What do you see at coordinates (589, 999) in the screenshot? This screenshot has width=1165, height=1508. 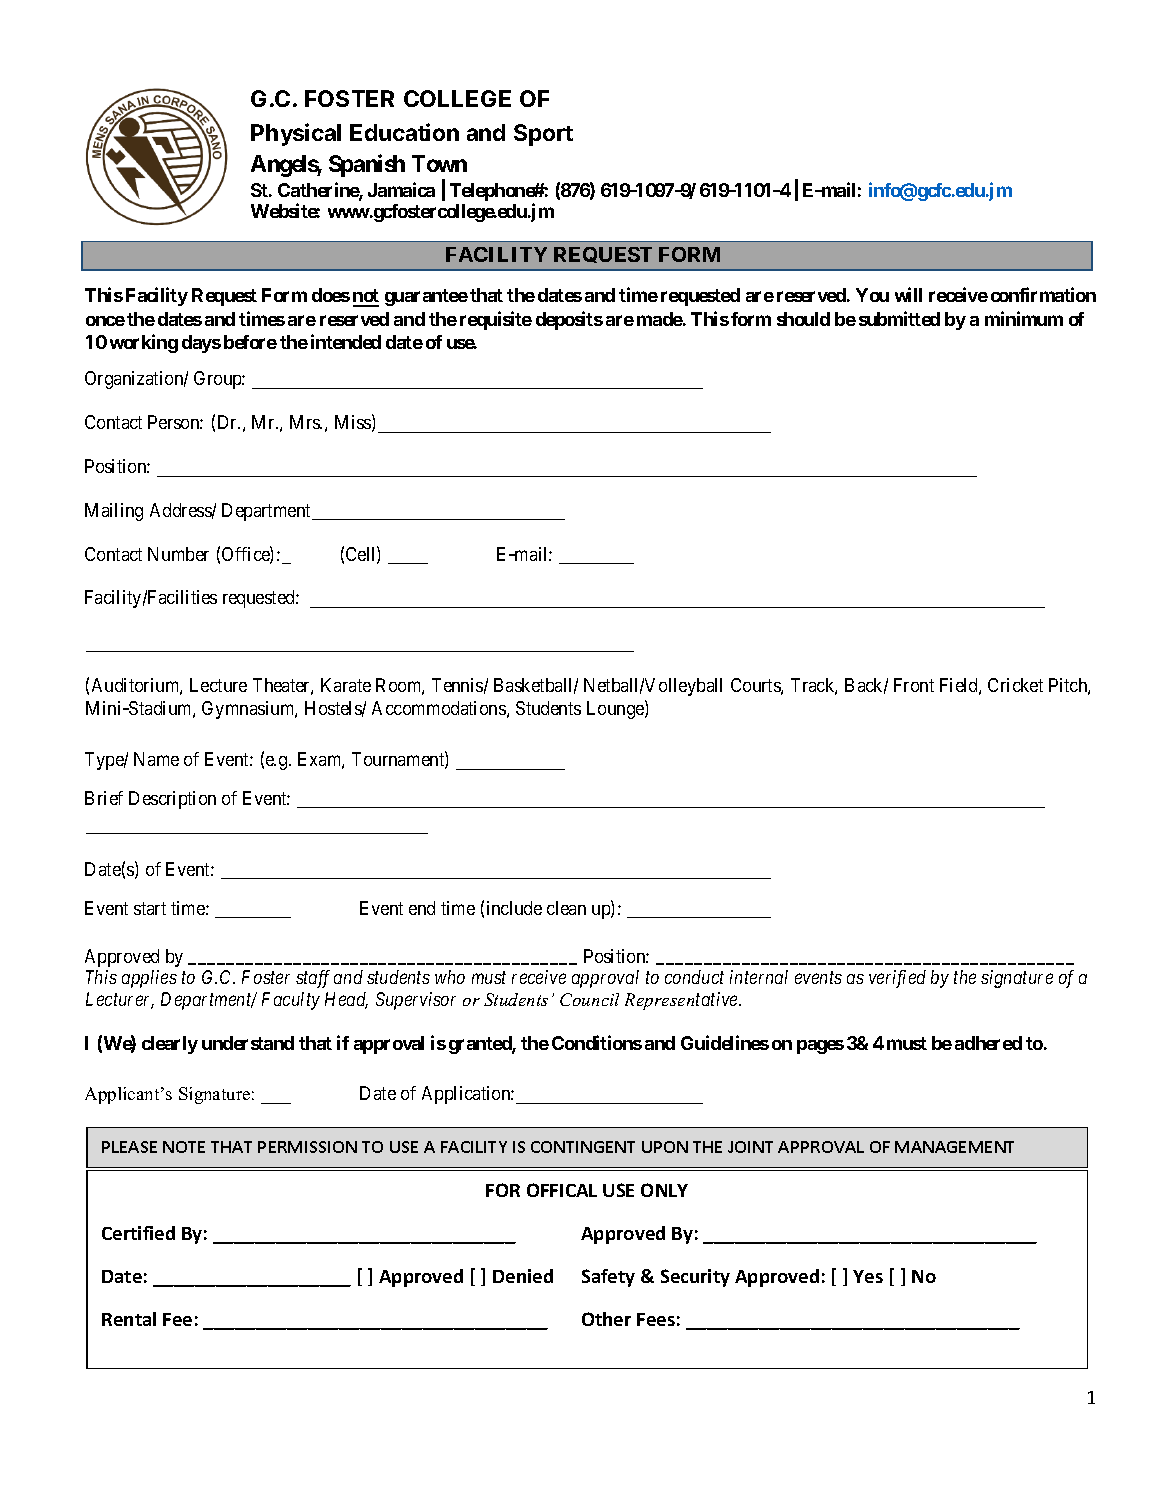 I see `Council` at bounding box center [589, 999].
